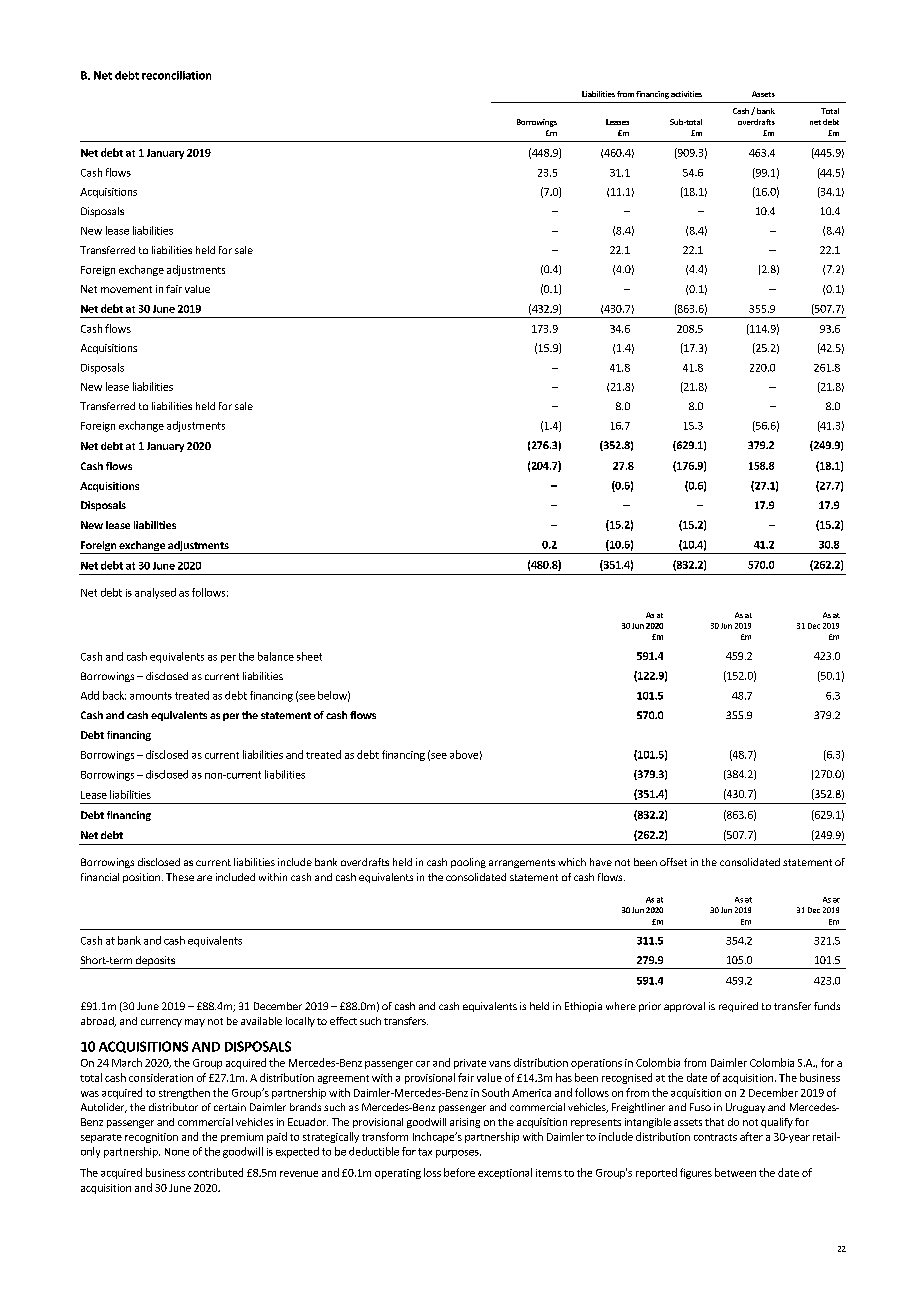 This image has width=924, height=1308. Describe the element at coordinates (176, 75) in the image. I see `reconciliation` at that location.
